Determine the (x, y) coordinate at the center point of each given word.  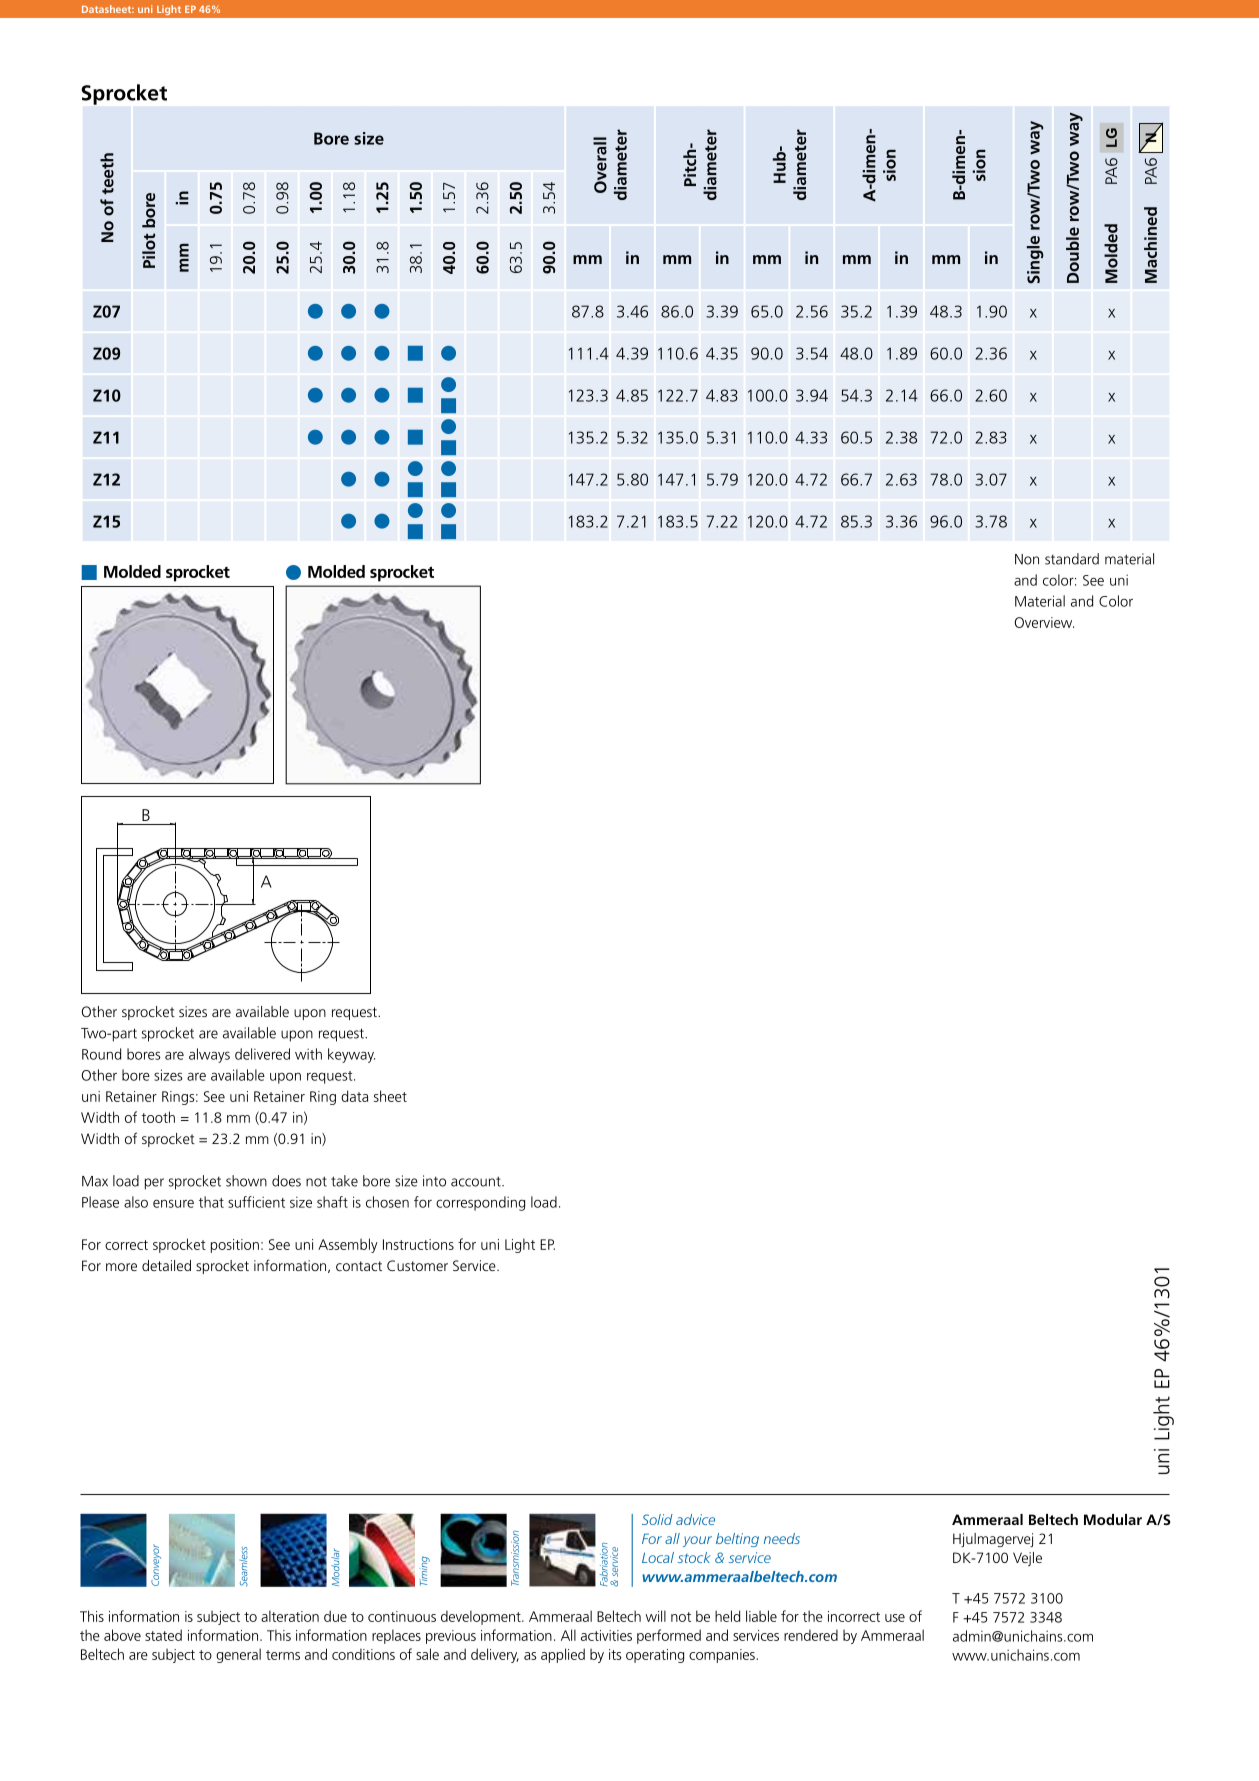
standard (1072, 559)
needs (782, 1538)
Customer (417, 1265)
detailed (166, 1265)
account (477, 1181)
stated (163, 1635)
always (209, 1055)
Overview (1044, 622)
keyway (351, 1055)
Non (1027, 559)
